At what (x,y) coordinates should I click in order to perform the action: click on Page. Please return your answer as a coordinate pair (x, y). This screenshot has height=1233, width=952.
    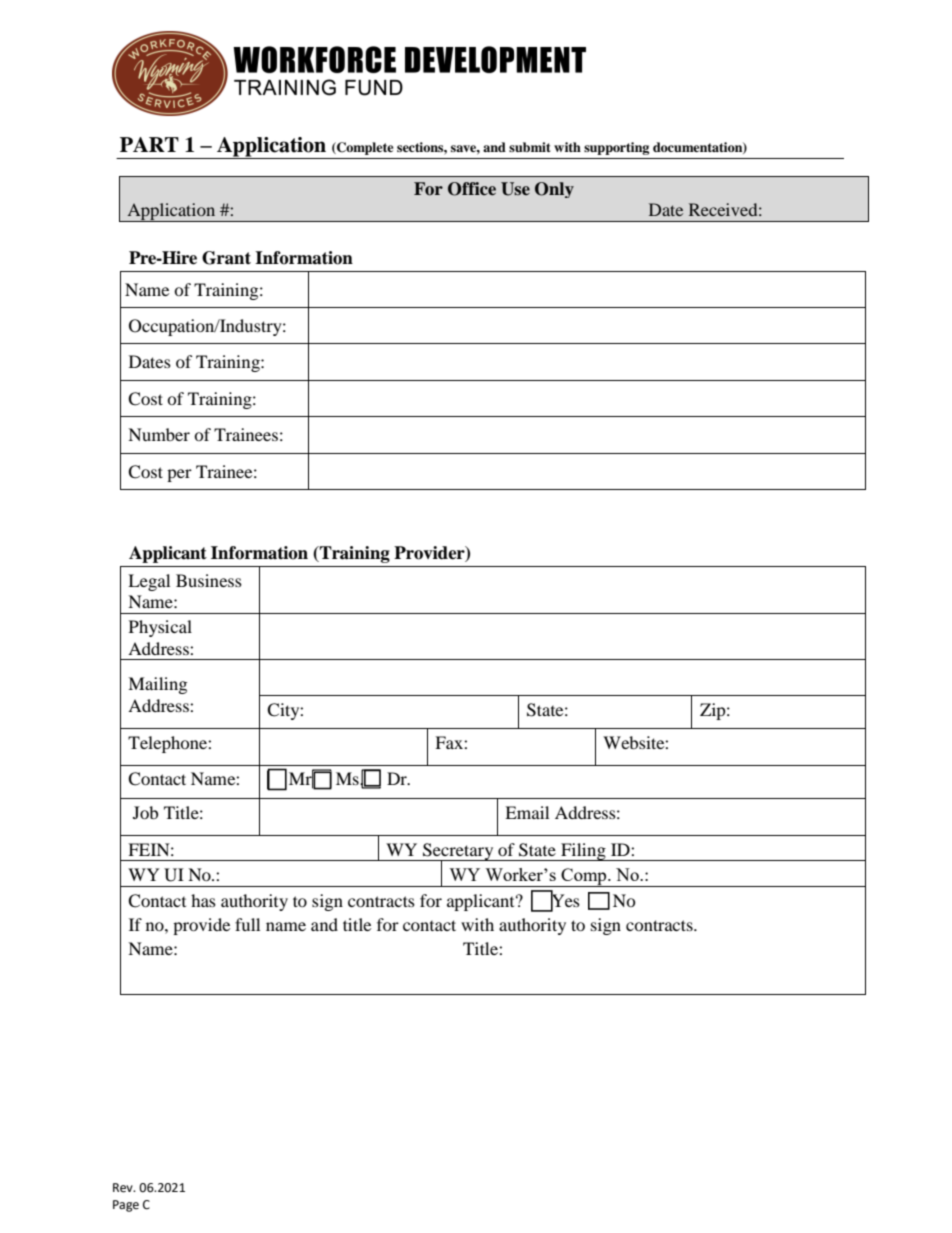
    Looking at the image, I should click on (126, 1206).
